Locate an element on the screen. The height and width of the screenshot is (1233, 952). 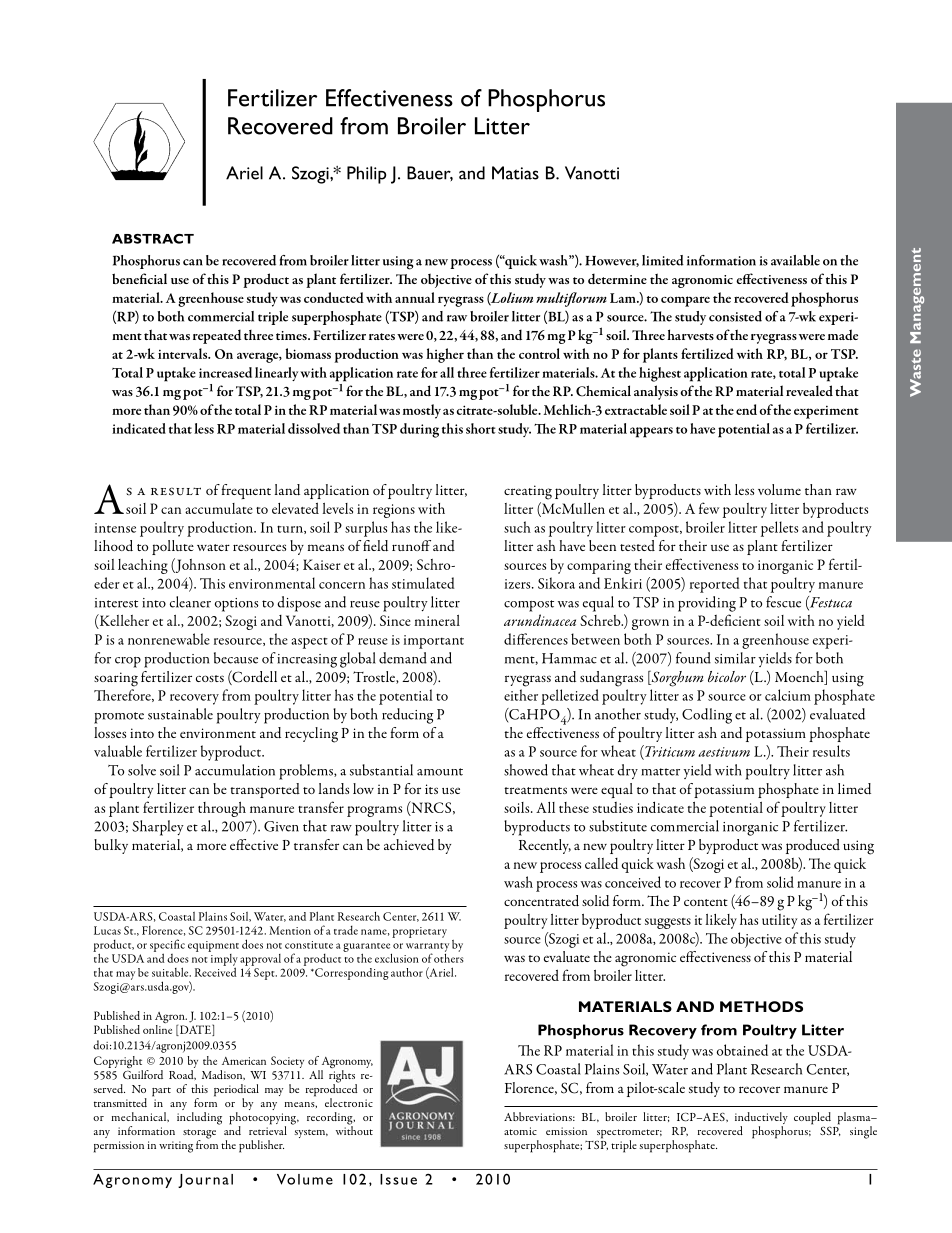
Codling is located at coordinates (707, 716).
